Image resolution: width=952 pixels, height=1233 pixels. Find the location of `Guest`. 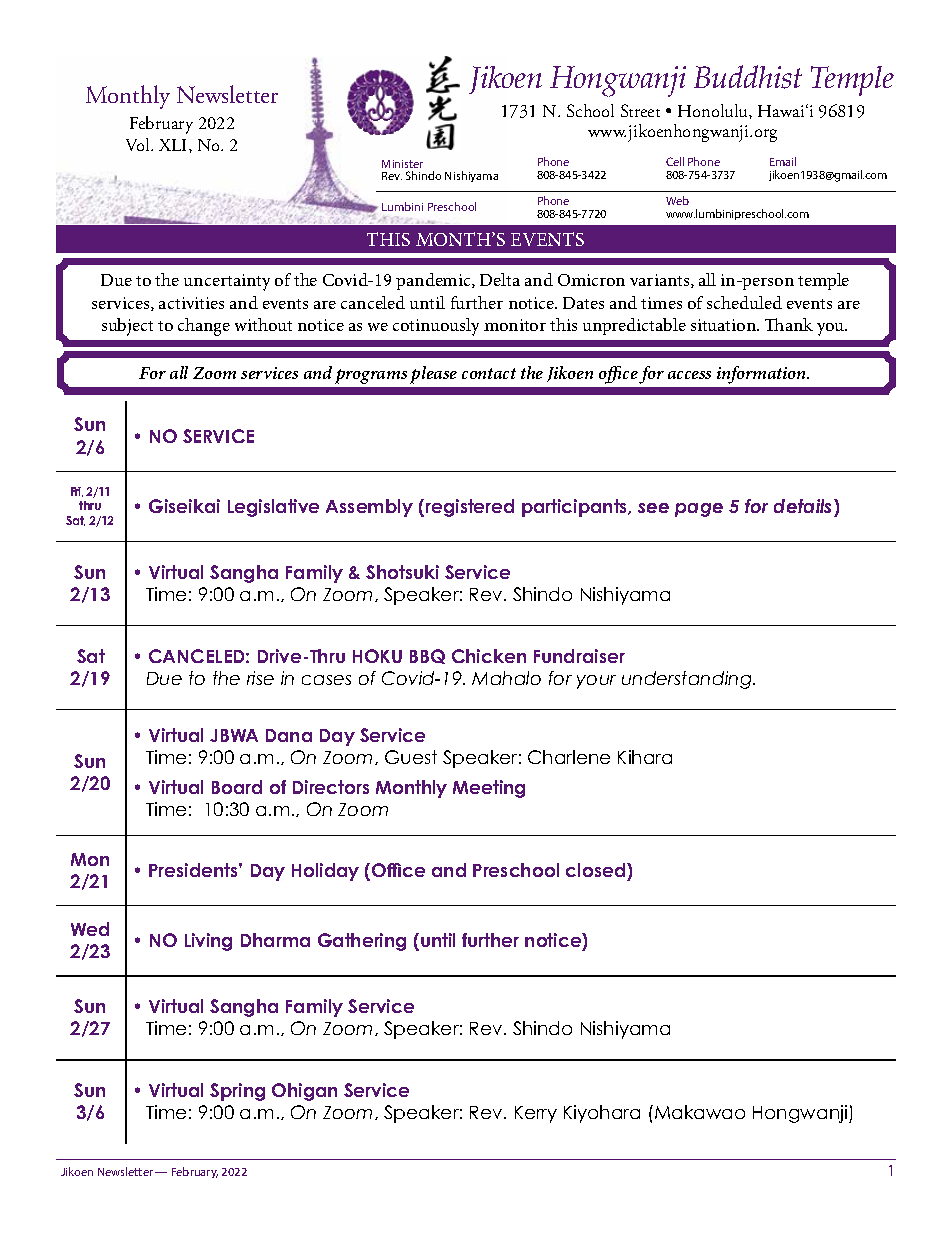

Guest is located at coordinates (411, 757).
